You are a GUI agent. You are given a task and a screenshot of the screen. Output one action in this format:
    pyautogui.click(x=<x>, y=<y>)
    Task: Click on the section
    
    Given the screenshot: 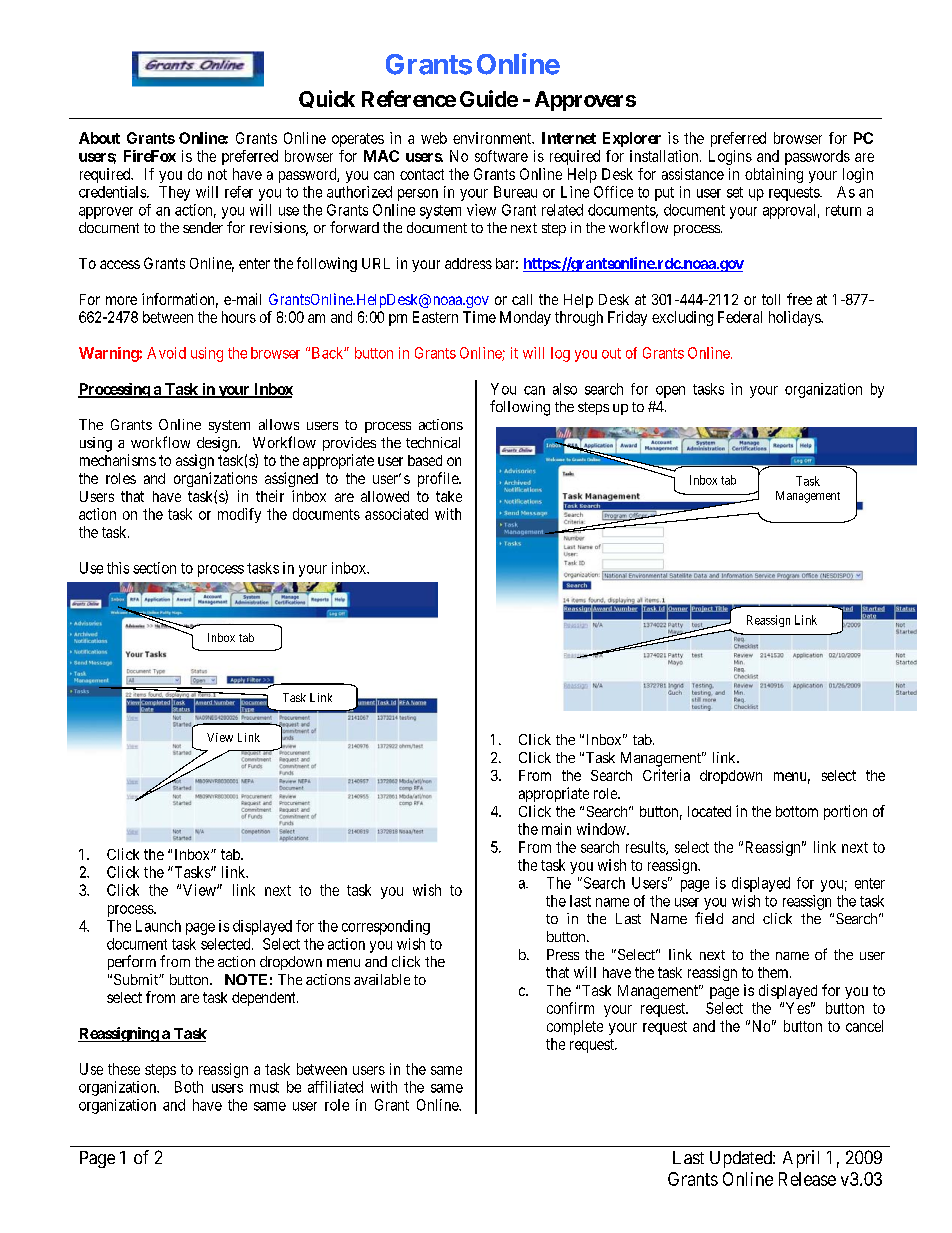 What is the action you would take?
    pyautogui.click(x=154, y=568)
